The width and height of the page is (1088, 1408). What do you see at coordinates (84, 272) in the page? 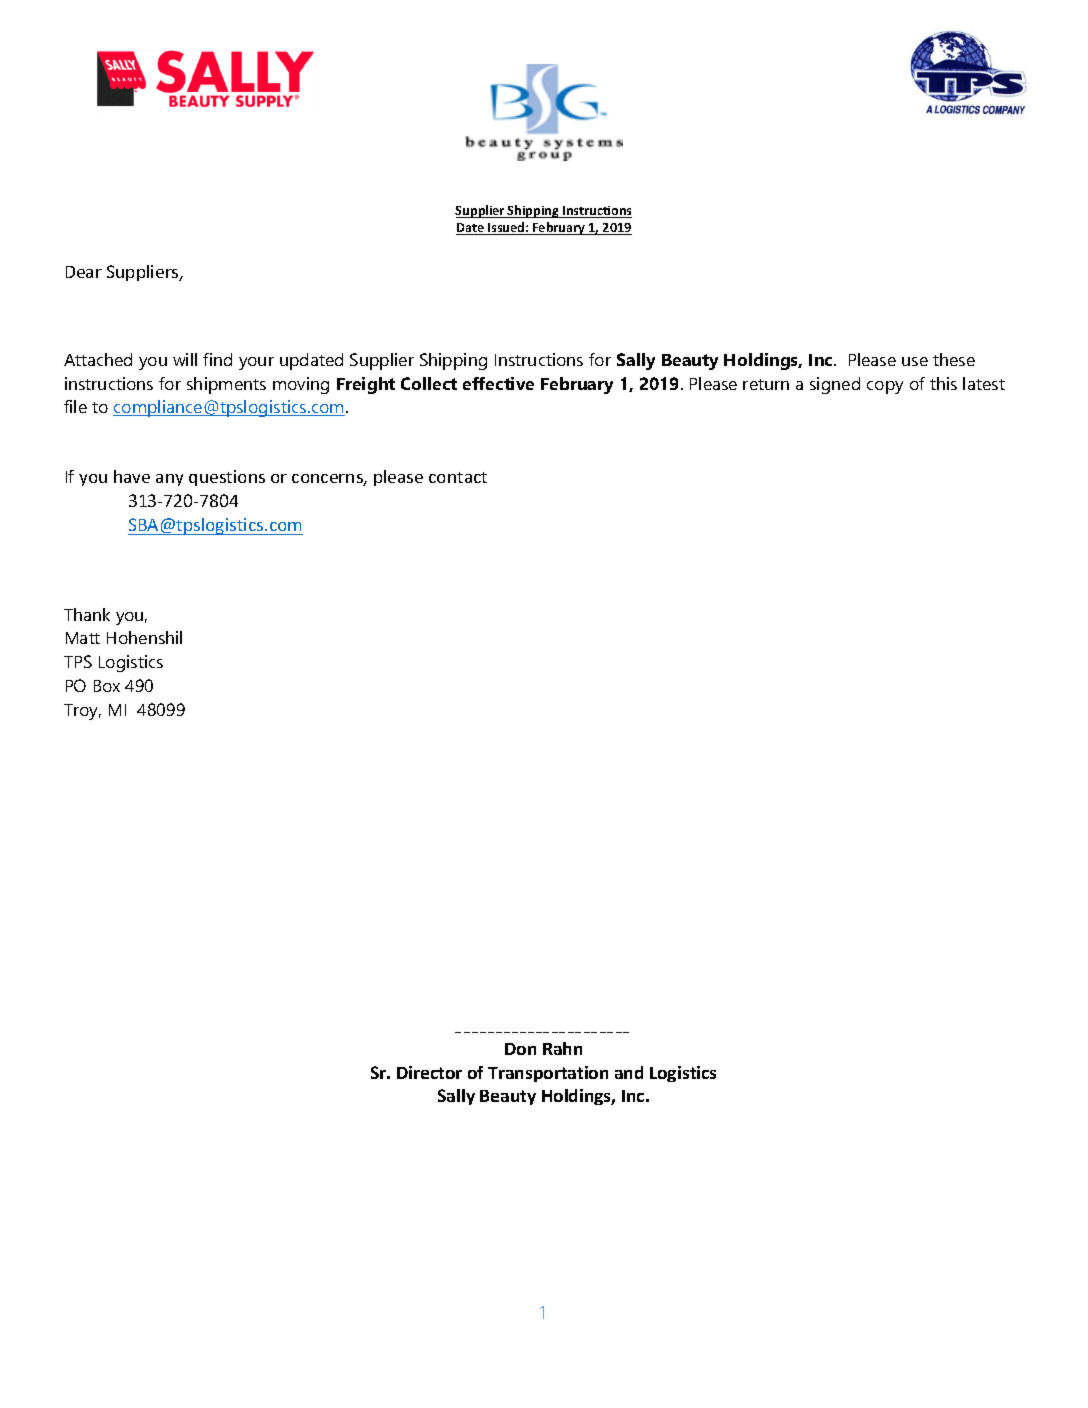
I see `Dear` at bounding box center [84, 272].
